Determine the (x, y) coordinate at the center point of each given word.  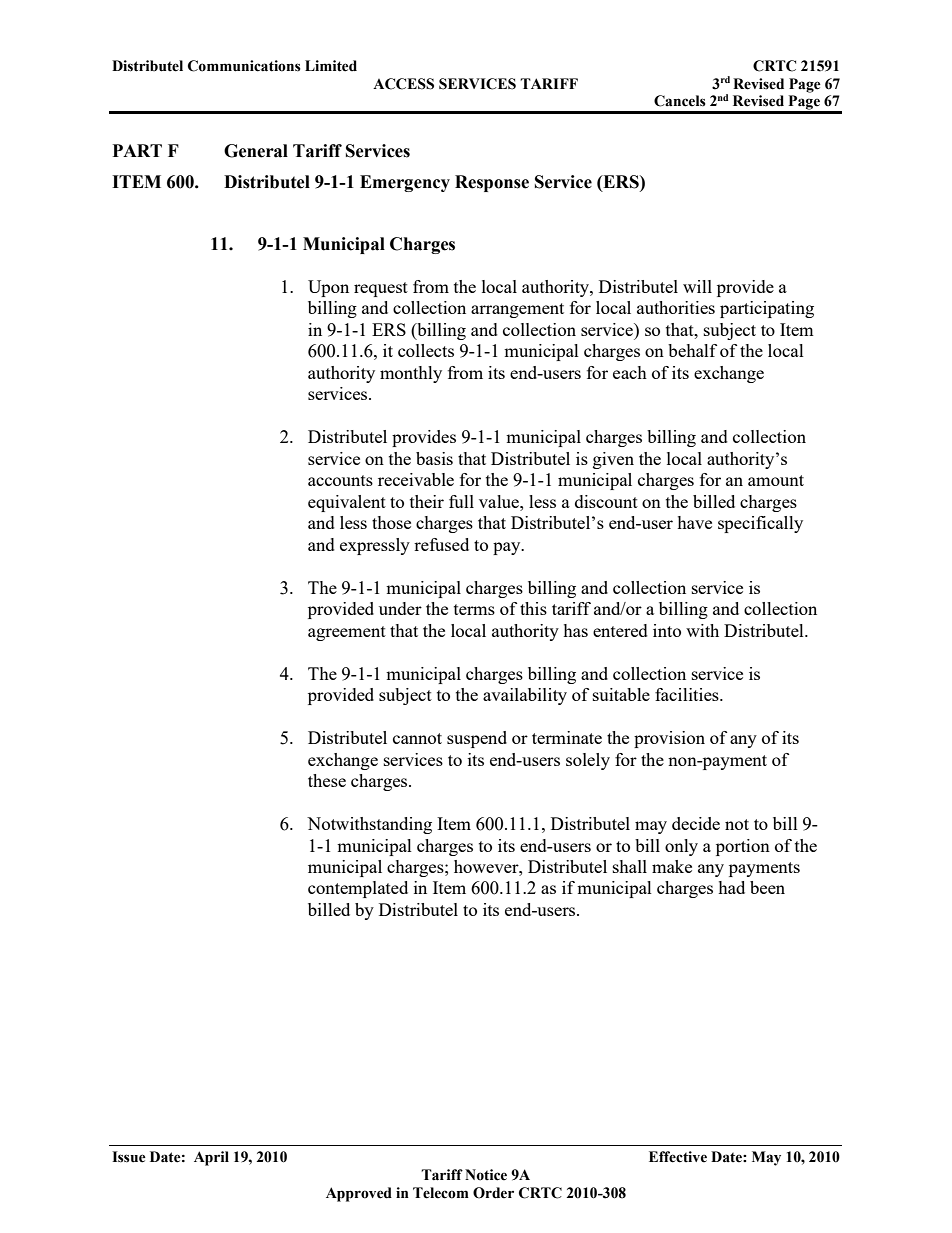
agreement (347, 633)
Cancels (680, 101)
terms (474, 609)
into (667, 630)
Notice (486, 1175)
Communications (244, 66)
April (211, 1158)
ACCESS (403, 84)
